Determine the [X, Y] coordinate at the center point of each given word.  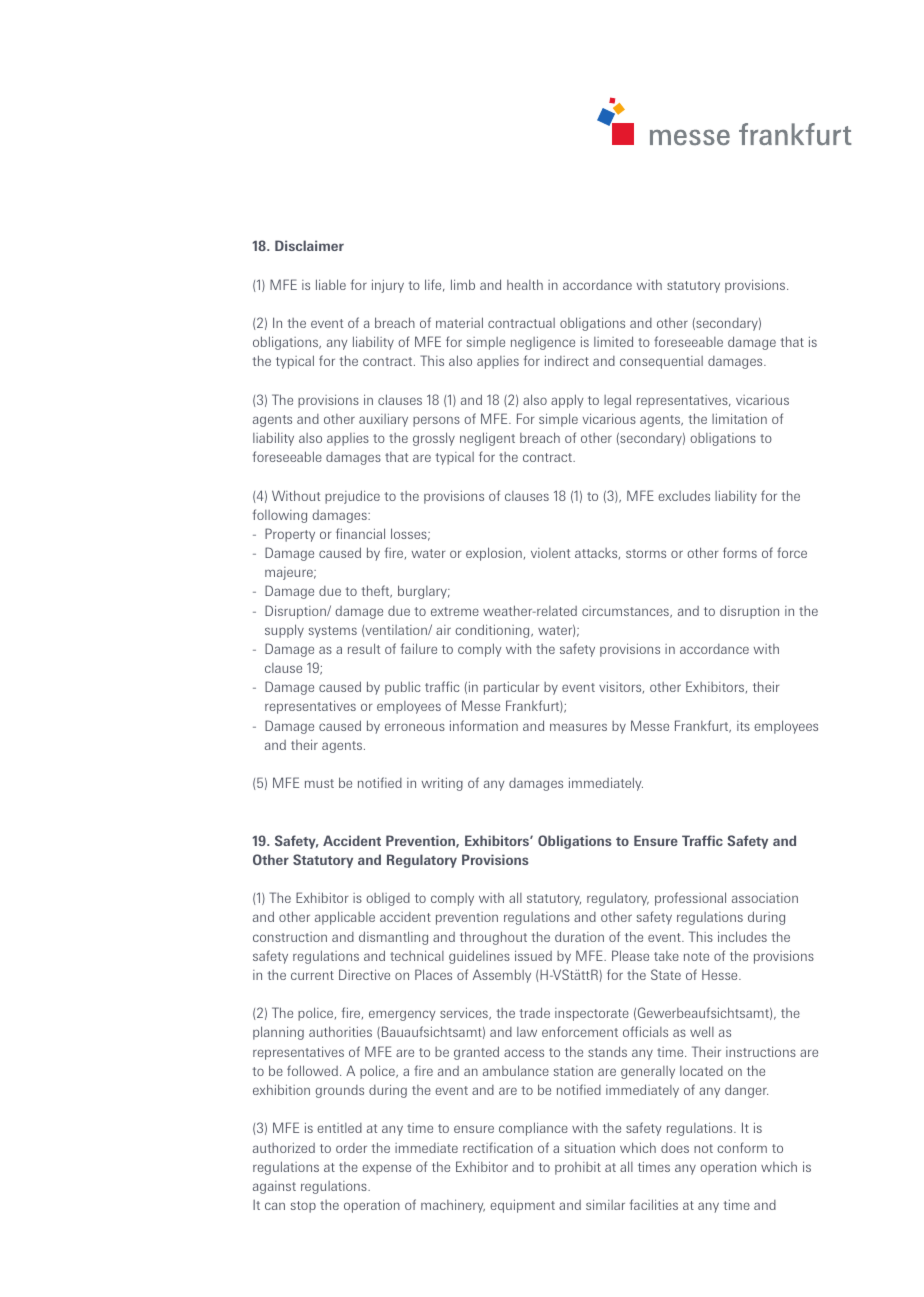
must [319, 783]
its [743, 726]
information [484, 725]
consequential [661, 362]
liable [331, 284]
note [696, 956]
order [351, 1148]
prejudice [352, 497]
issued [533, 955]
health [525, 284]
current [312, 975]
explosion [494, 554]
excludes [684, 495]
